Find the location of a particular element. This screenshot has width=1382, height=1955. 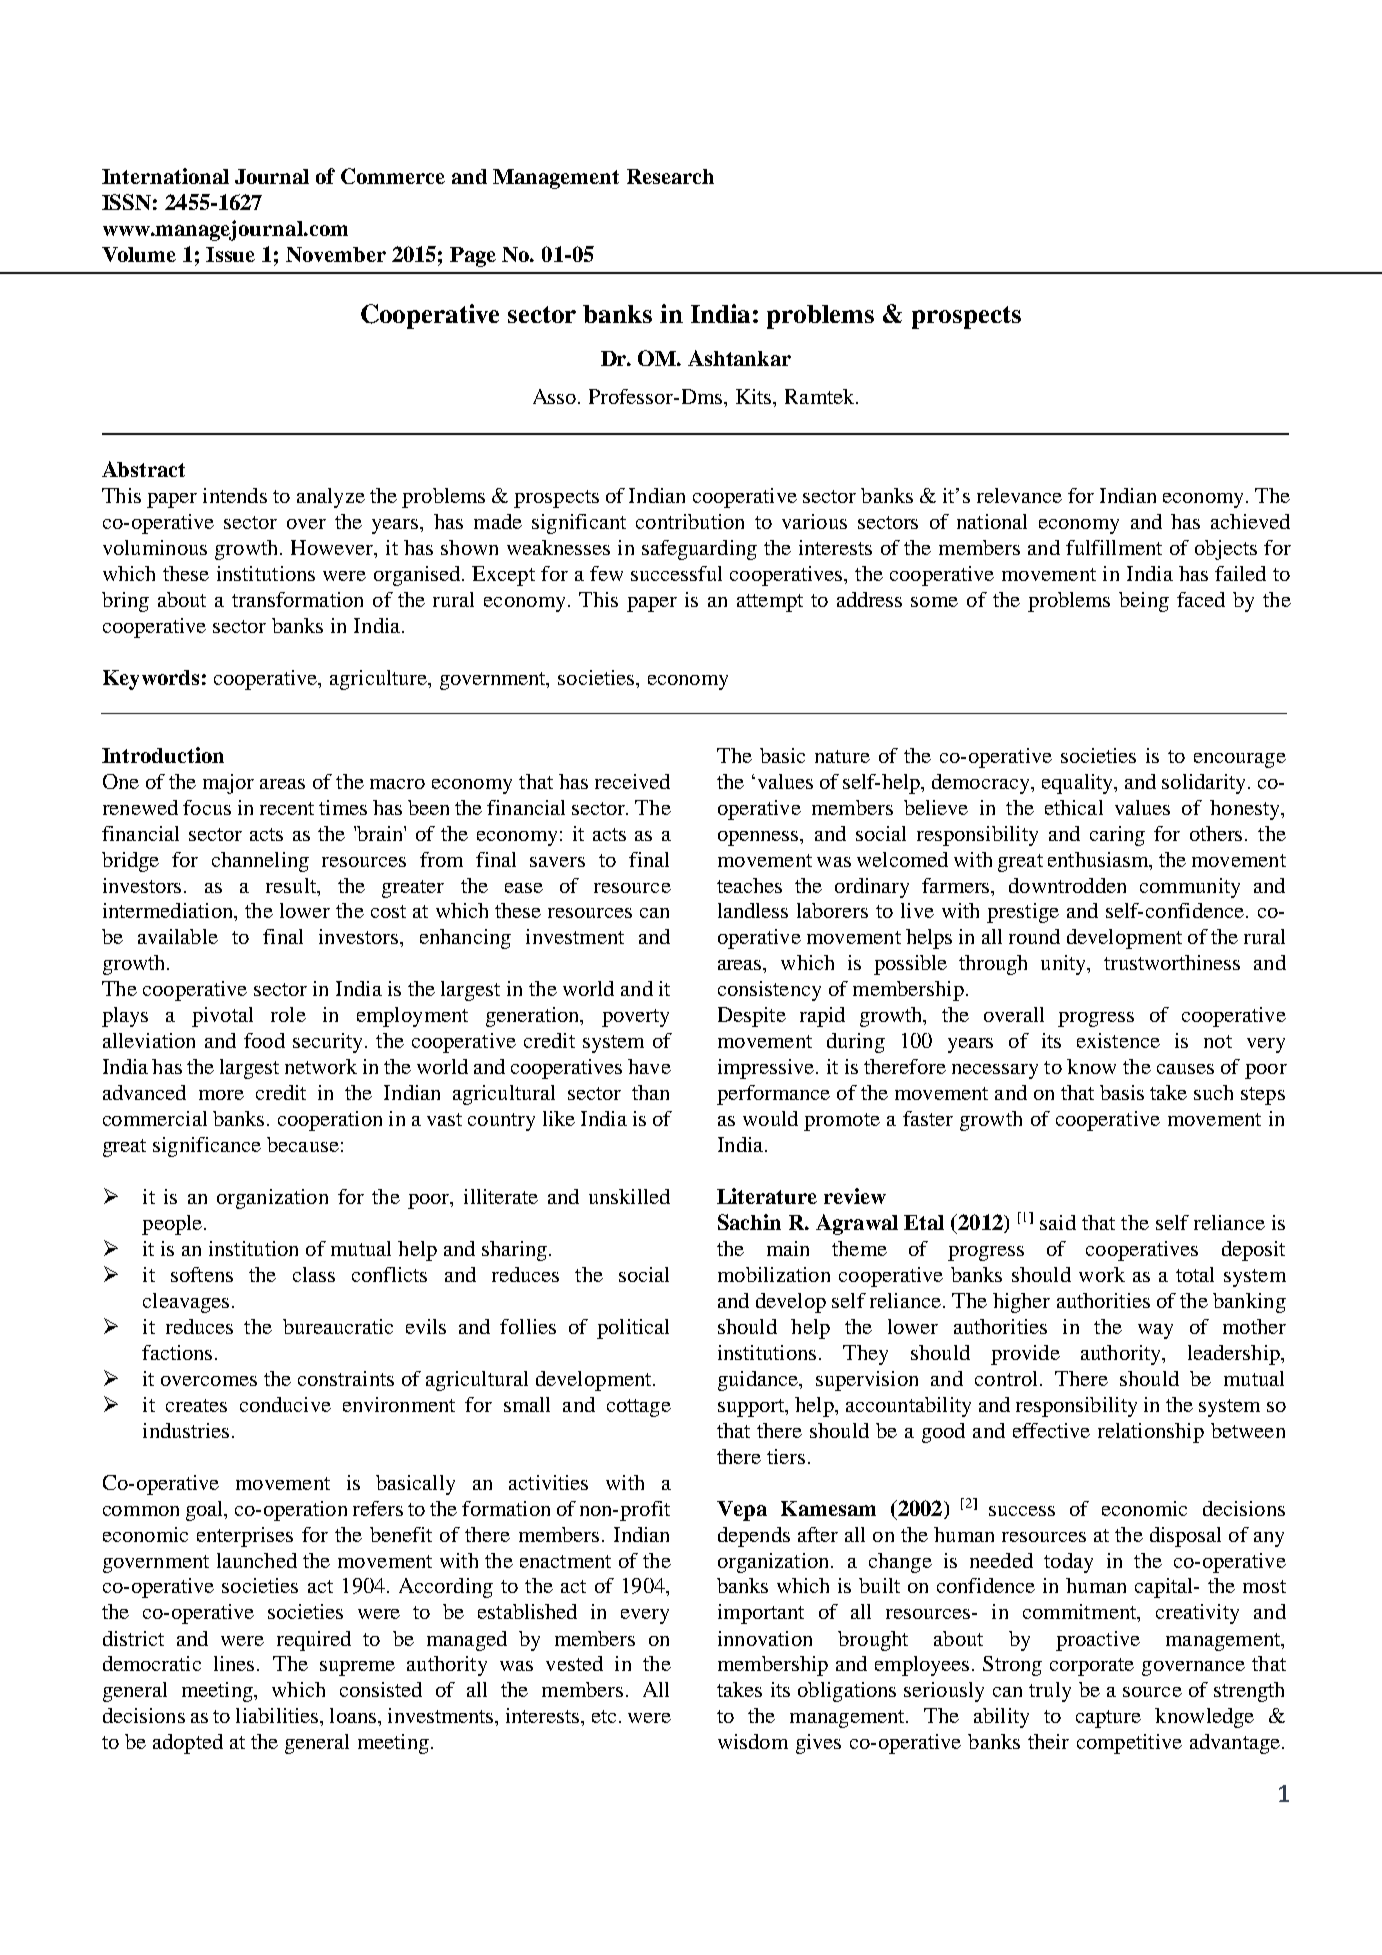

wisdom is located at coordinates (753, 1741).
